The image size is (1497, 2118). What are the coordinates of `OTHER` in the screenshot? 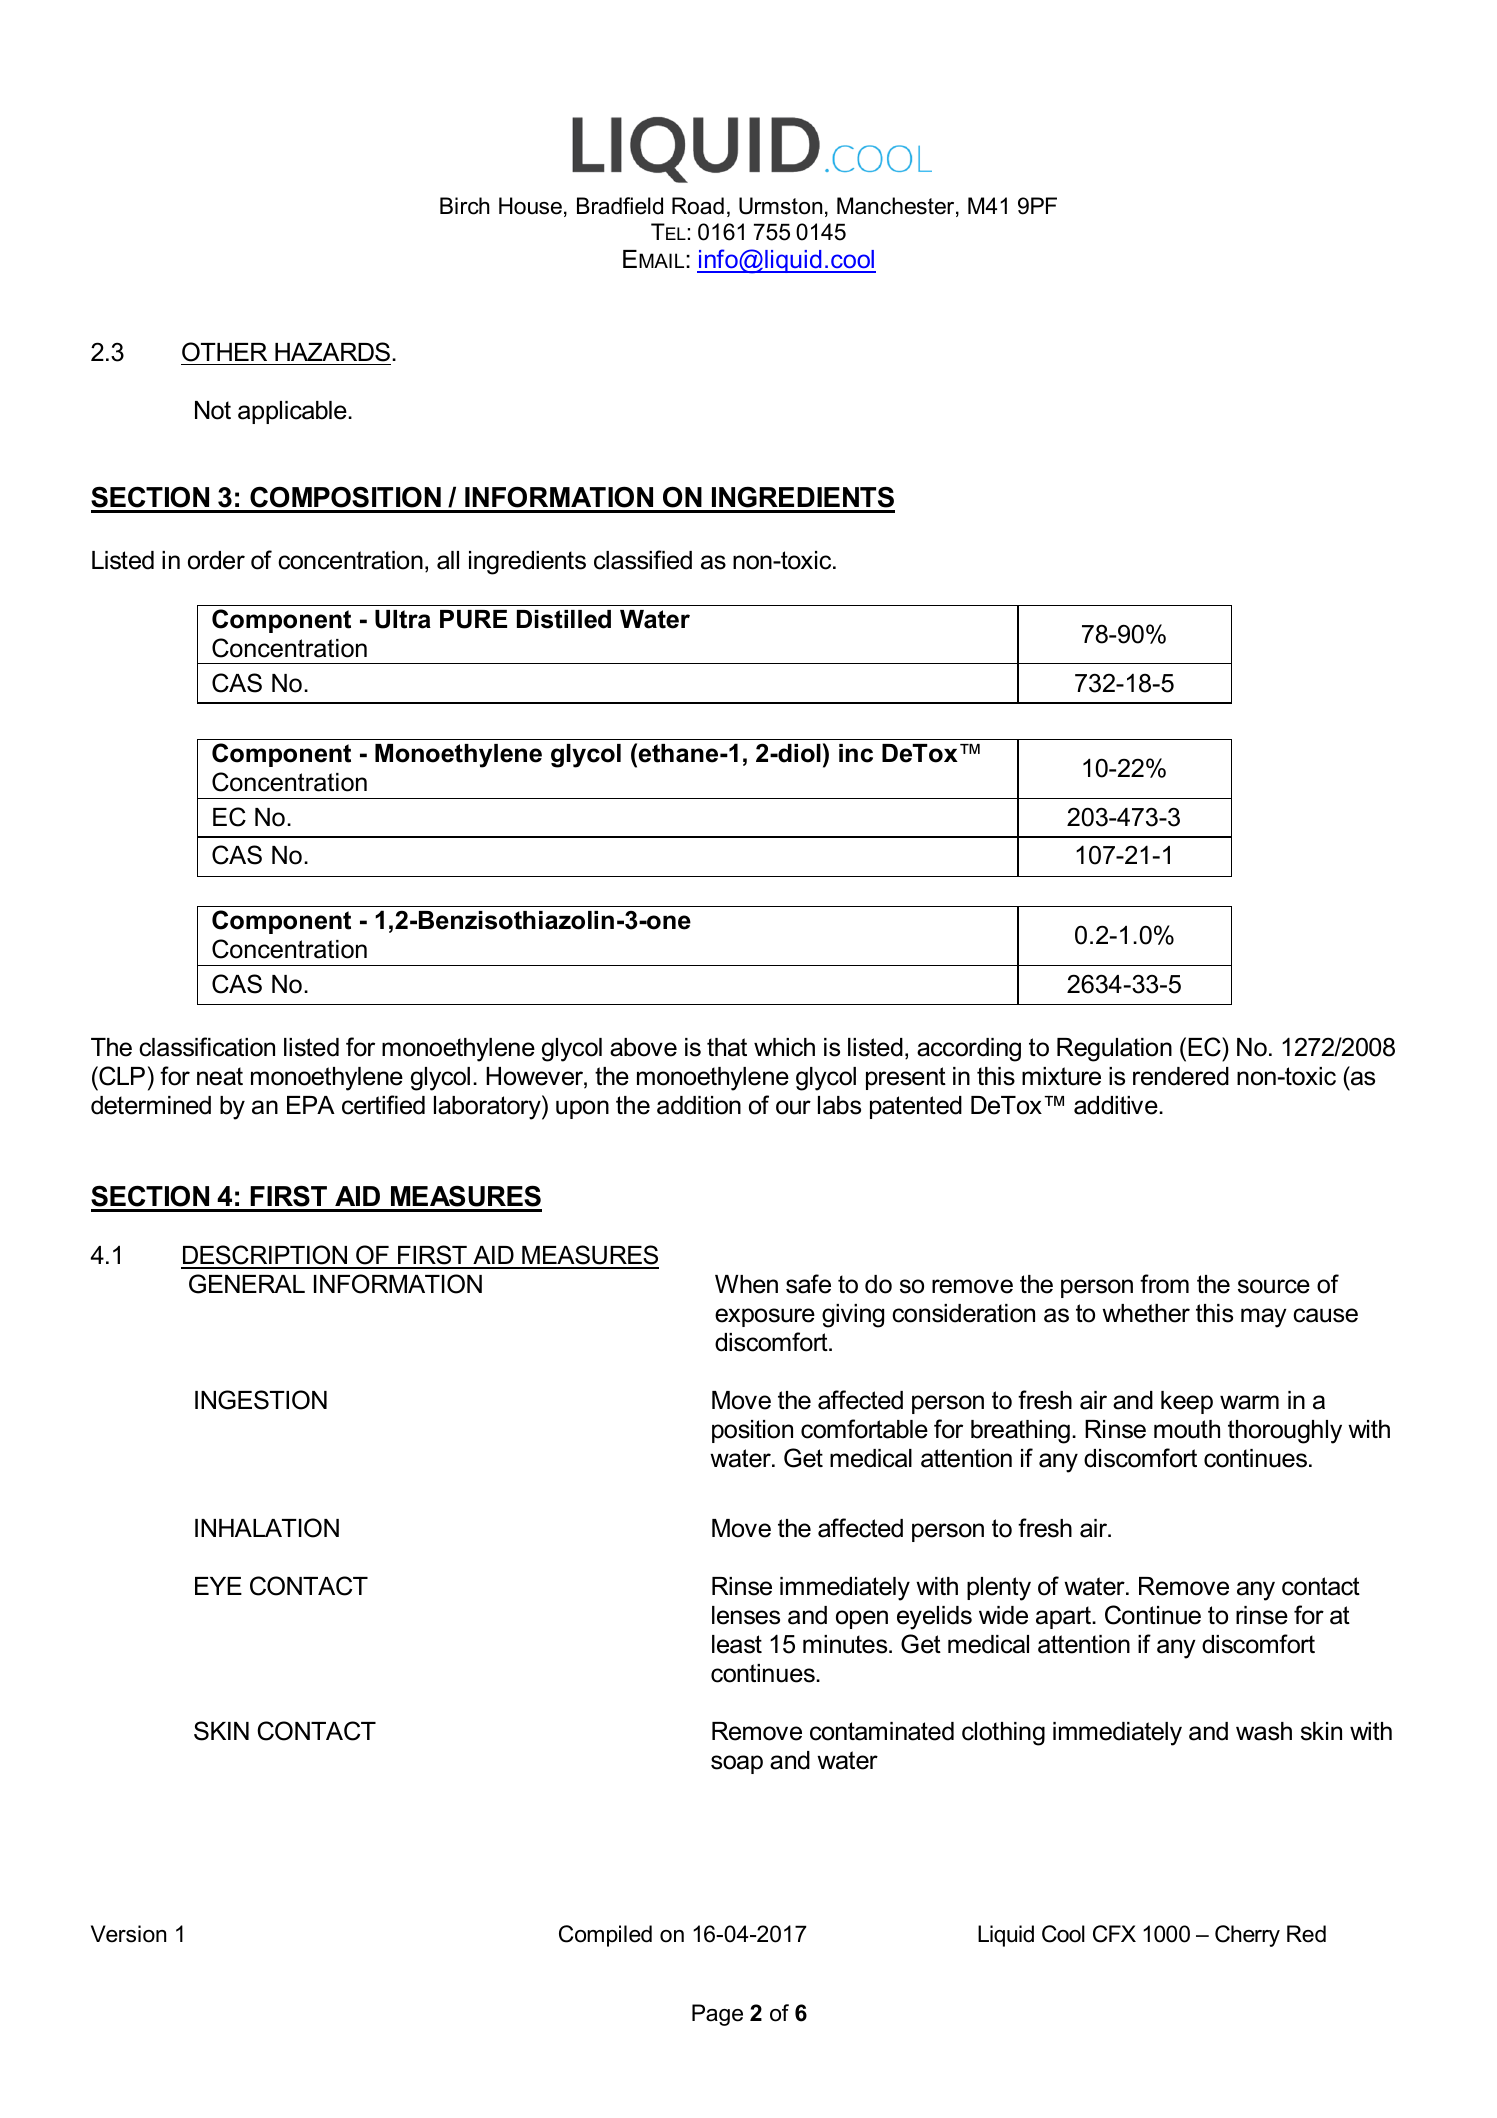 It's located at (224, 352).
